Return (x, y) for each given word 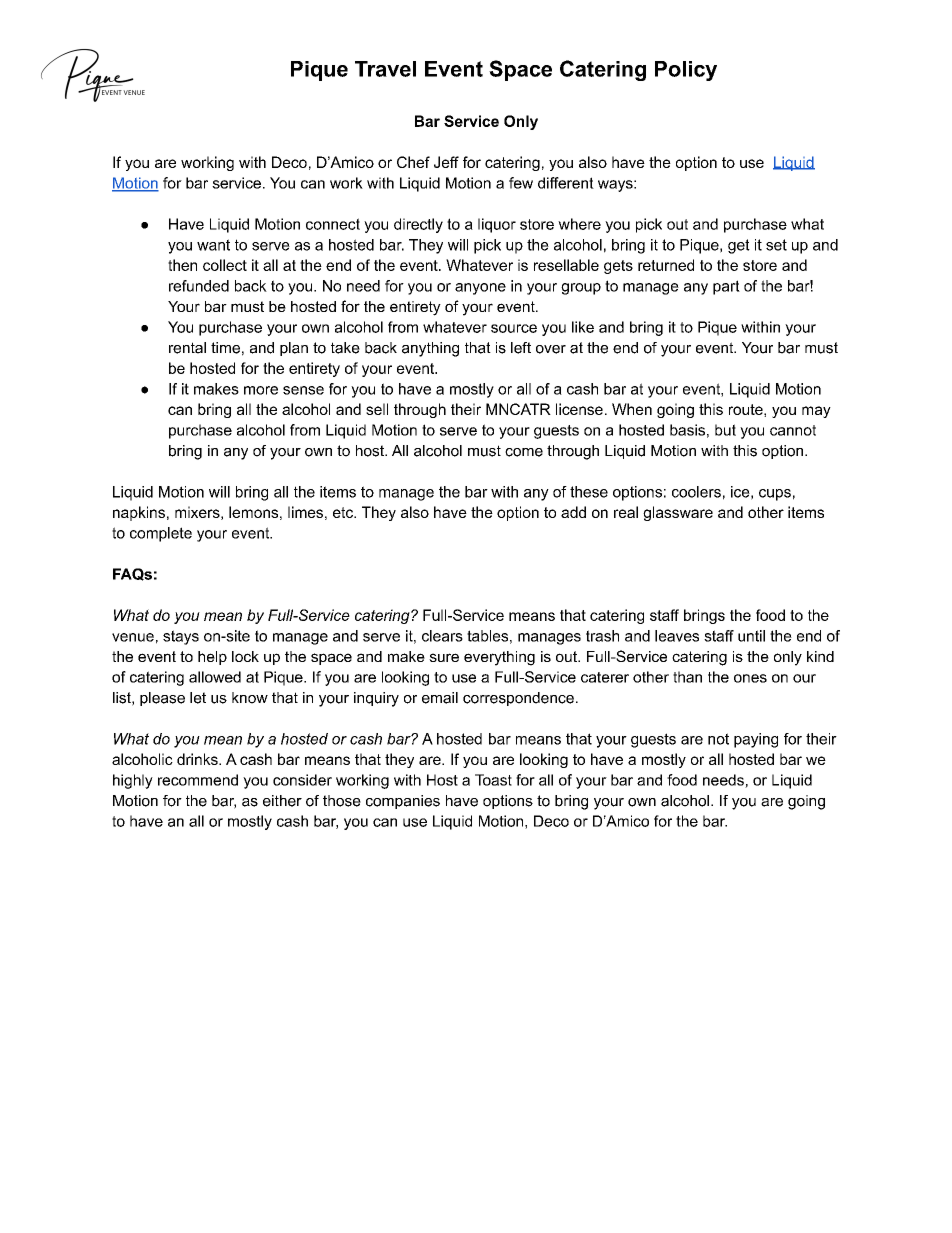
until (751, 636)
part (726, 287)
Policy (686, 71)
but (725, 430)
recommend (198, 780)
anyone (480, 289)
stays (181, 637)
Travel (385, 69)
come (524, 452)
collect (225, 265)
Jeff (446, 162)
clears (442, 636)
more (261, 390)
